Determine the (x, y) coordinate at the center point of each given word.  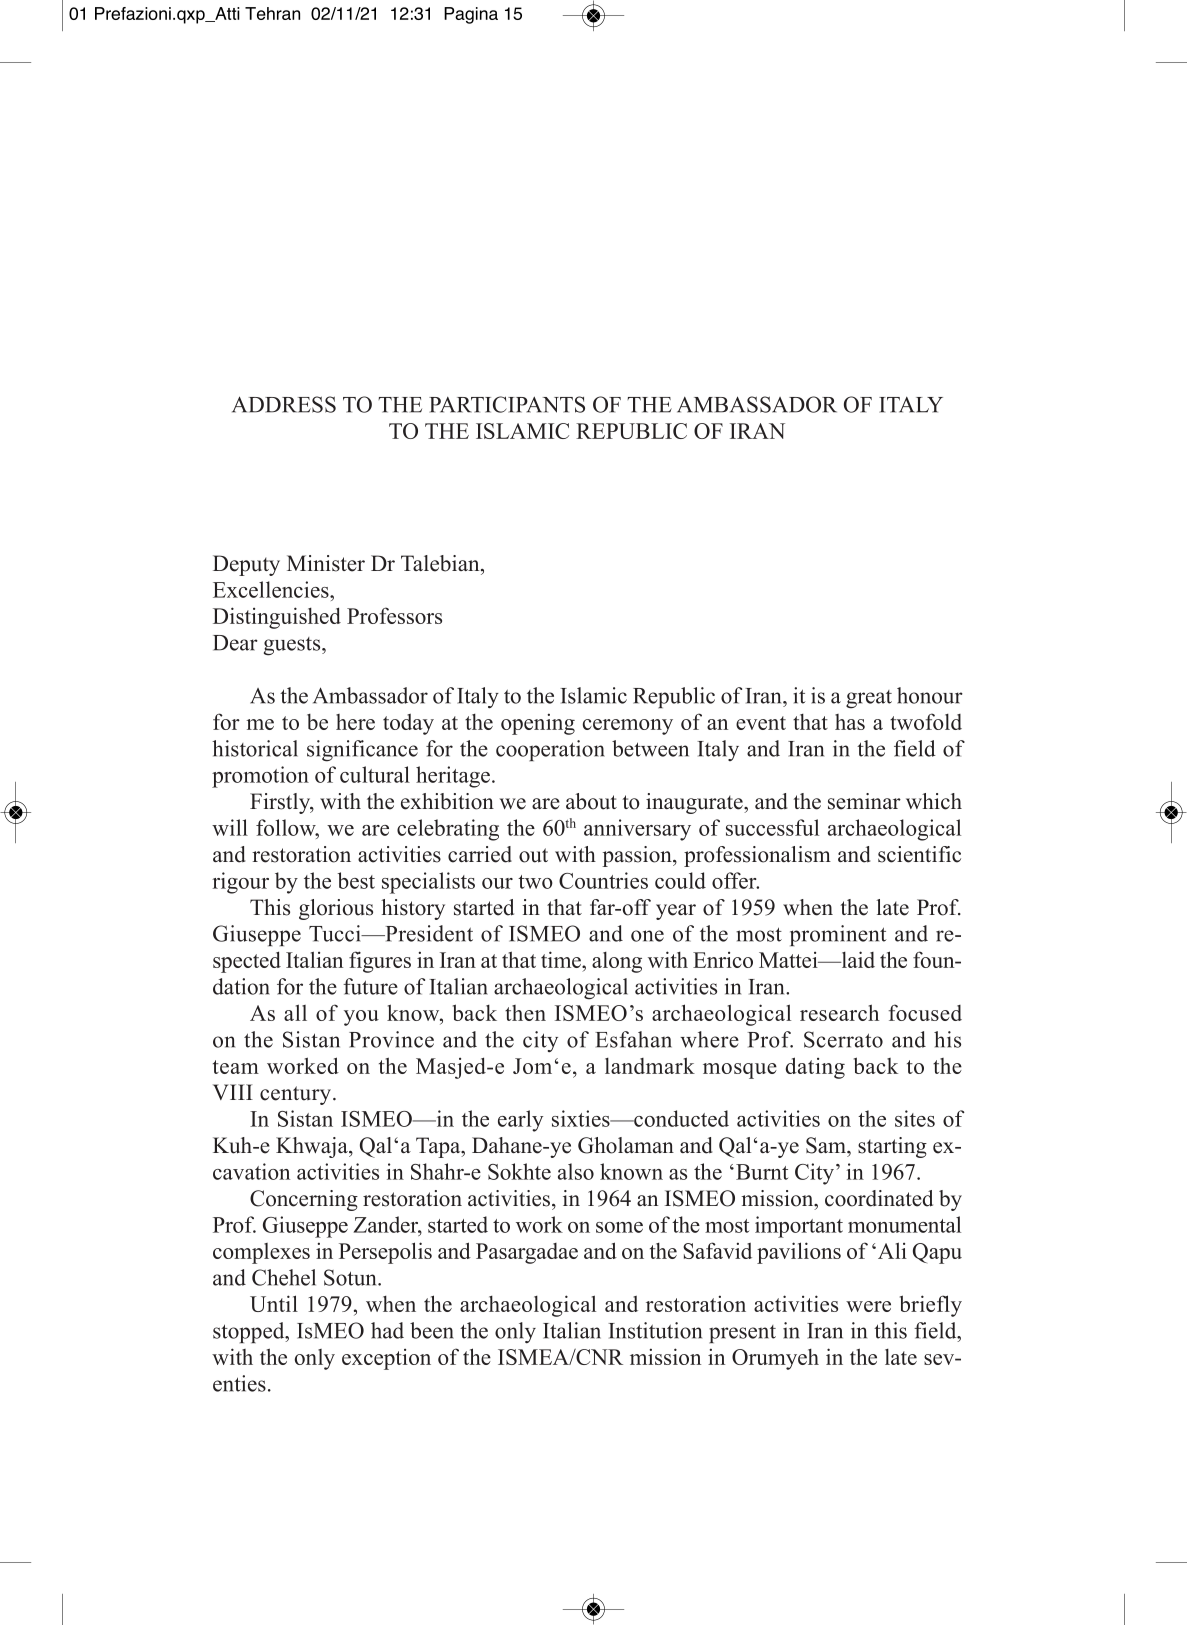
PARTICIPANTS (507, 404)
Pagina (471, 15)
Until (274, 1303)
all (295, 1012)
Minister (326, 563)
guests (293, 646)
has (850, 722)
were (868, 1306)
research (839, 1012)
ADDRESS (284, 404)
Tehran (272, 13)
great (869, 699)
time (562, 959)
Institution (655, 1330)
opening (538, 724)
